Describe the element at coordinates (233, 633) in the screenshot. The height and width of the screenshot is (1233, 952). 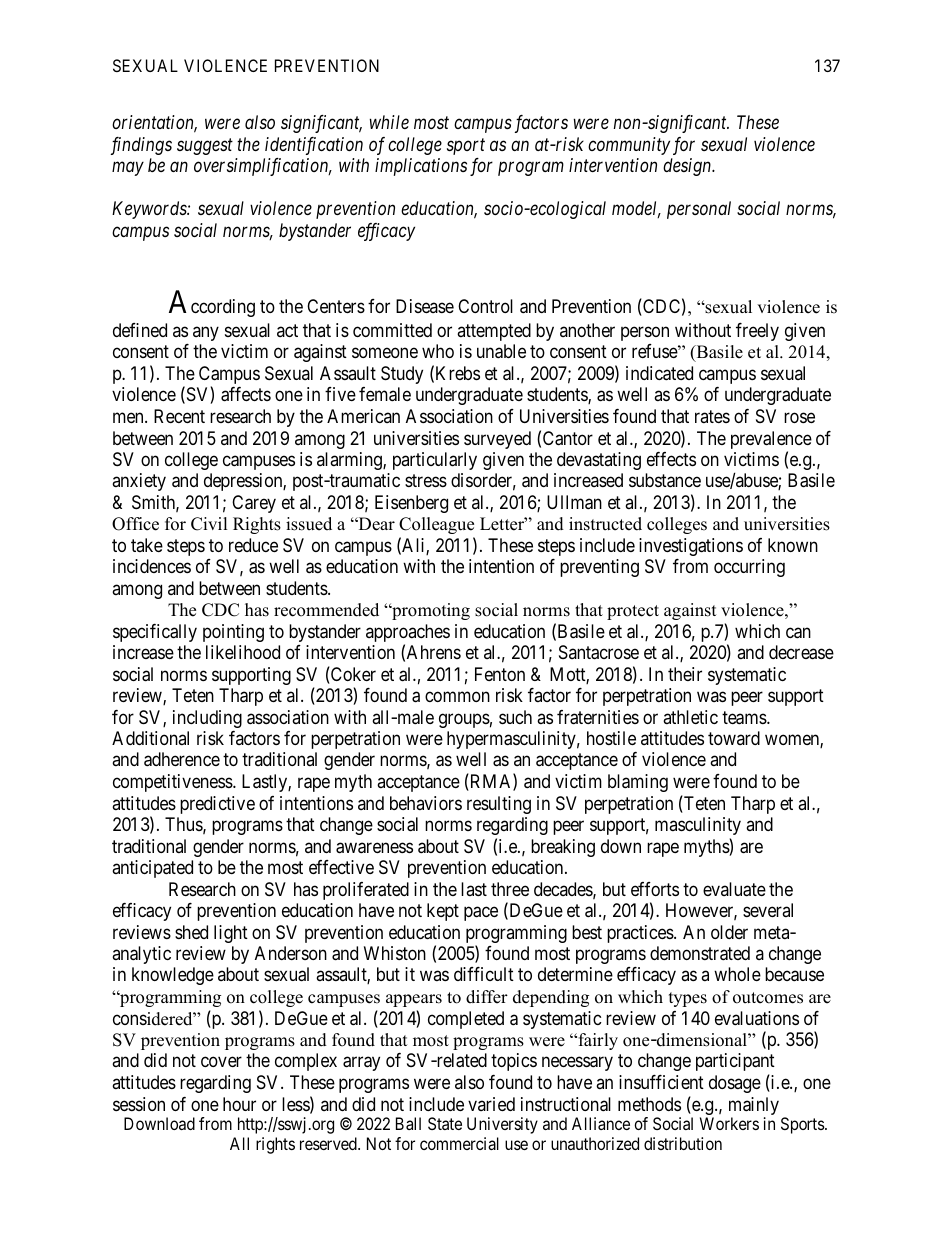
I see `pointing` at that location.
